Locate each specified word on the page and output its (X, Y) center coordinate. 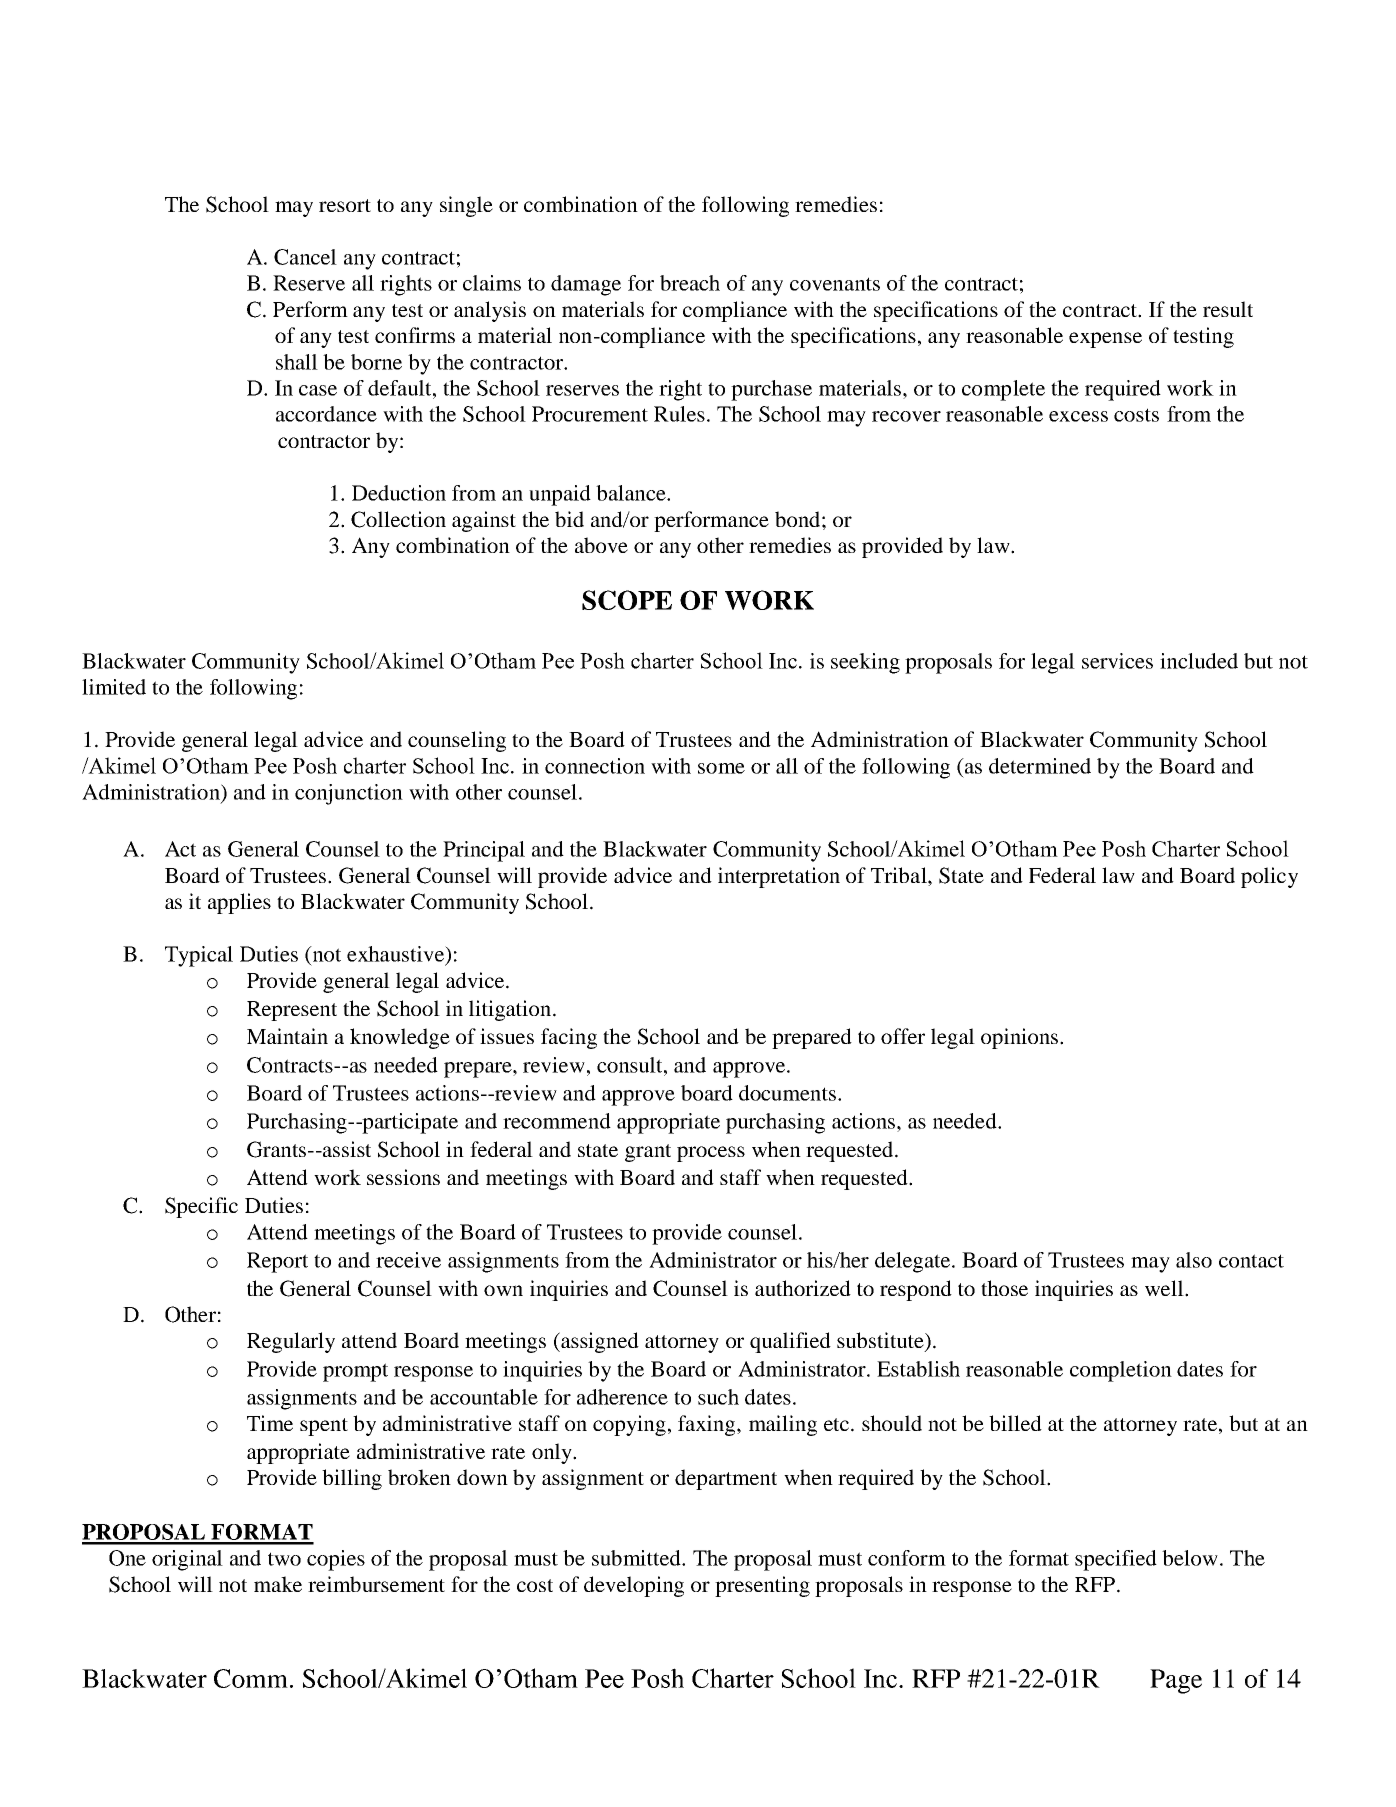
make (278, 1584)
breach (690, 283)
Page (1176, 1681)
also (1194, 1260)
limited (114, 687)
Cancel (305, 257)
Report (277, 1262)
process (711, 1154)
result (1228, 309)
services (1117, 661)
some (721, 768)
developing (634, 1586)
